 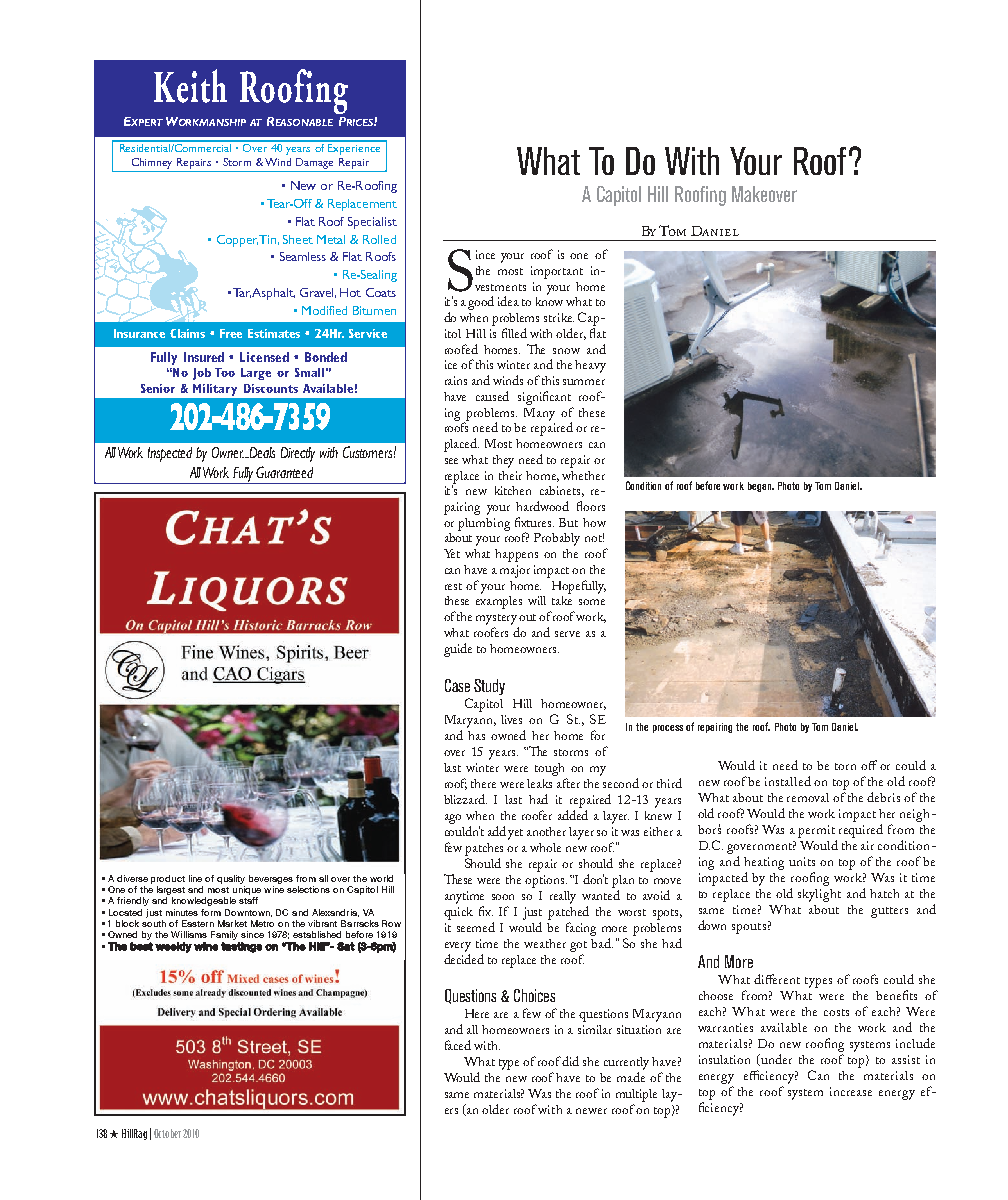 I want to click on Guaranteed, so click(x=284, y=472).
